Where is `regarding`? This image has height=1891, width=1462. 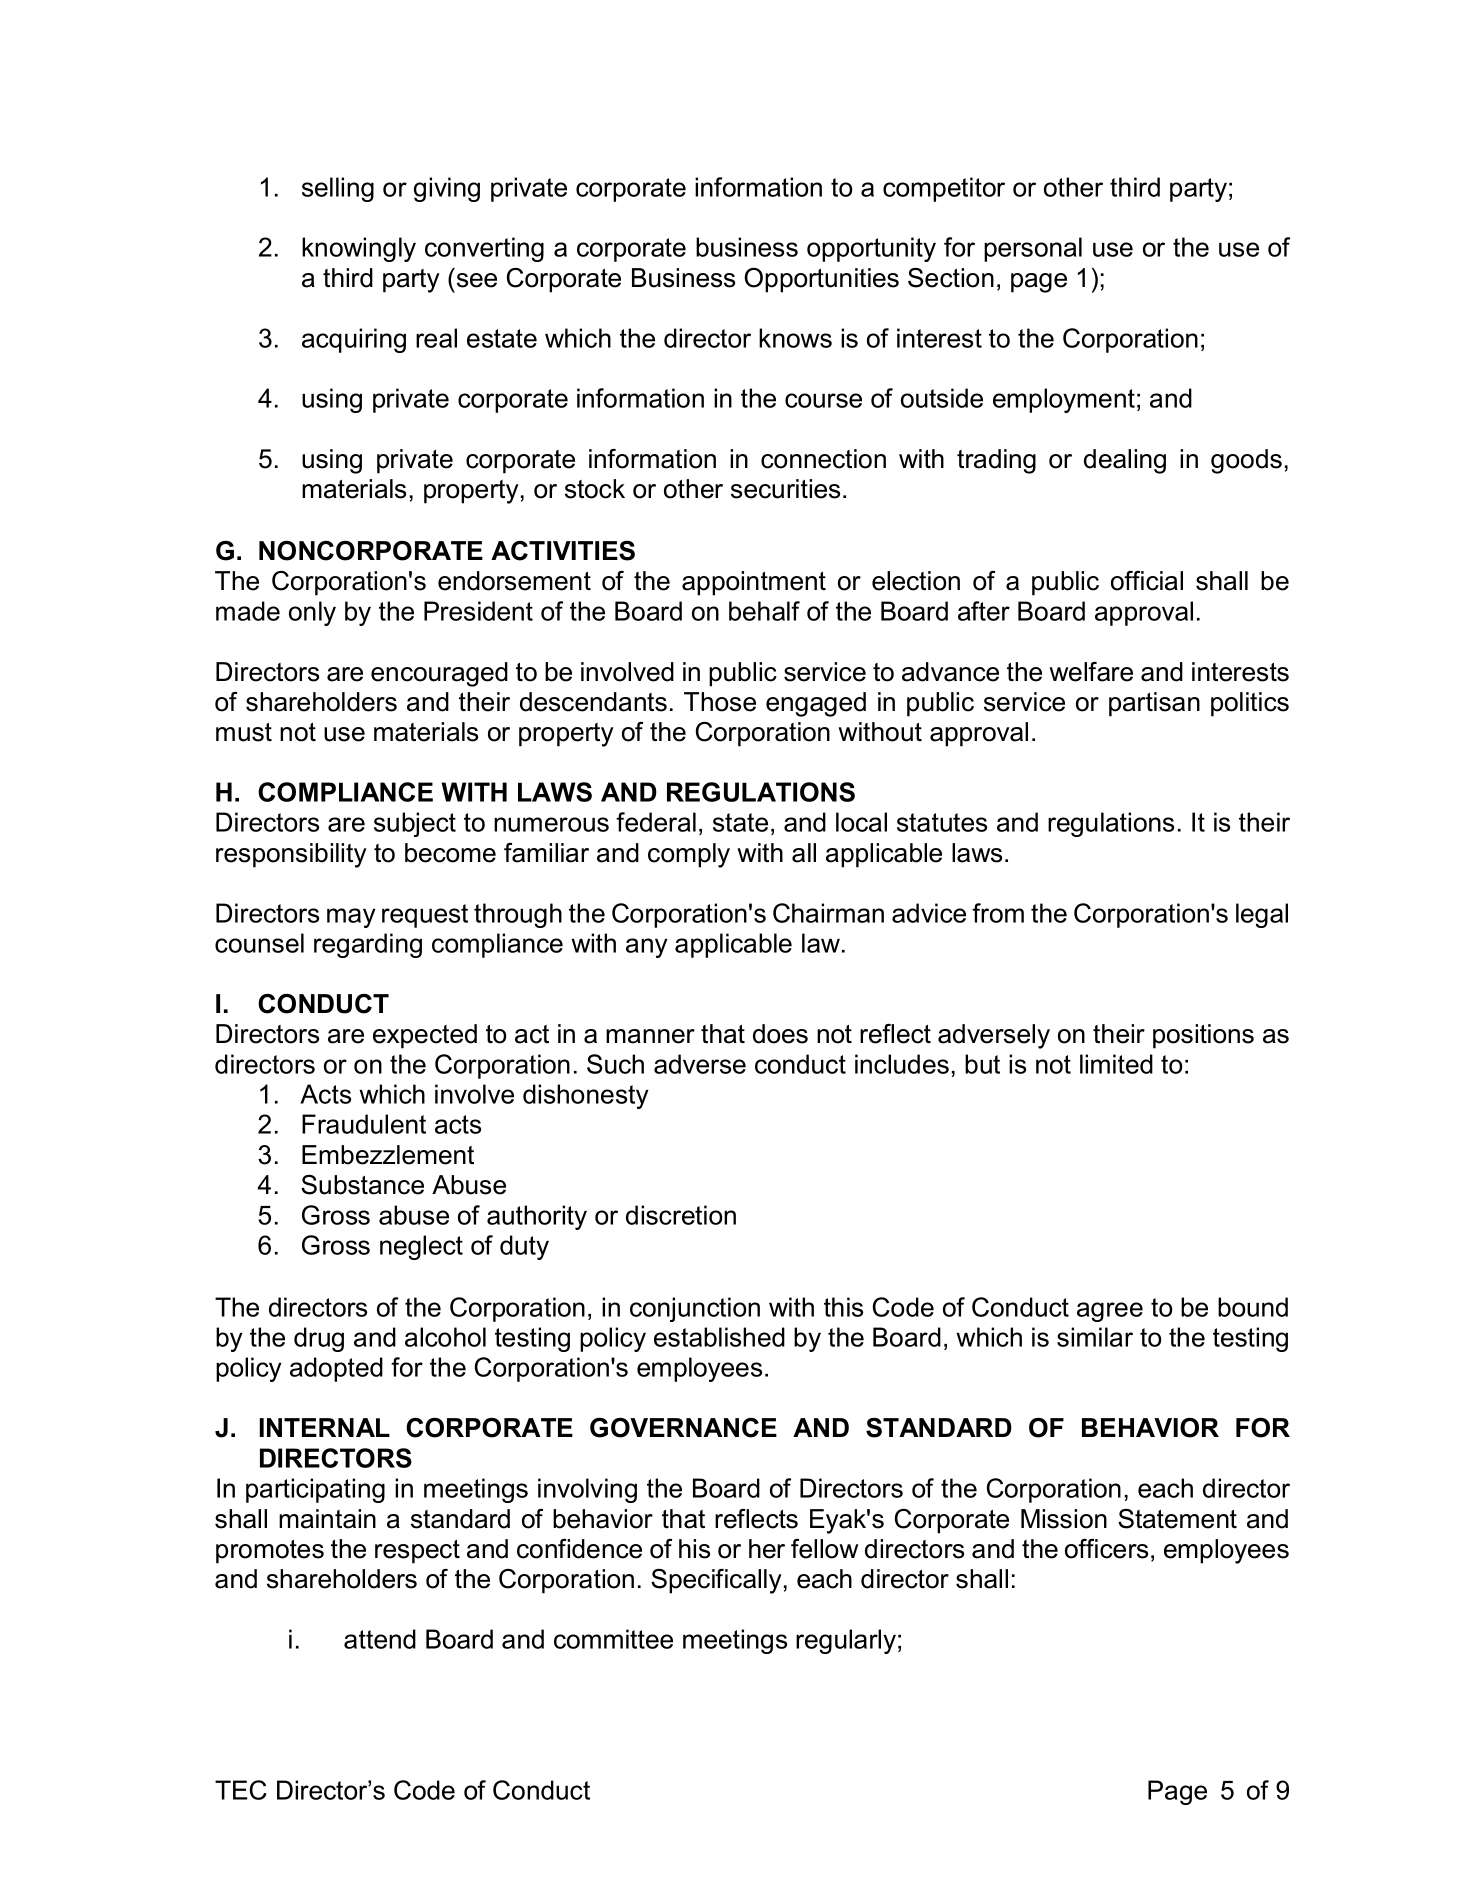
regarding is located at coordinates (368, 945).
